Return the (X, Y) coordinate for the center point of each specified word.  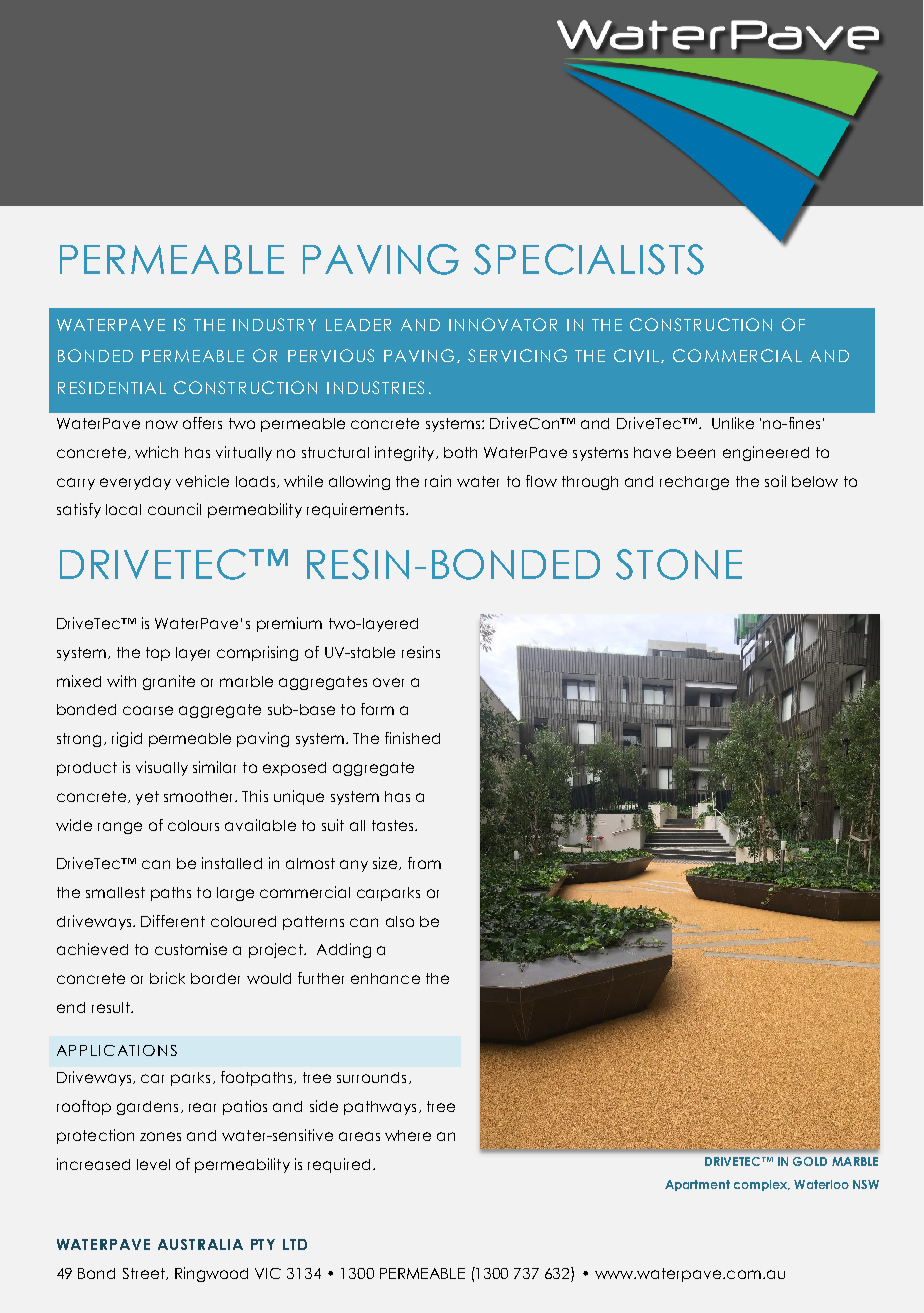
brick (167, 978)
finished (412, 738)
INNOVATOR (503, 324)
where (408, 1135)
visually (162, 768)
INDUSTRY (274, 324)
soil (775, 481)
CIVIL (636, 355)
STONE (679, 564)
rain (438, 481)
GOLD (810, 1161)
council (174, 509)
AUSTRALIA (200, 1244)
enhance (385, 978)
